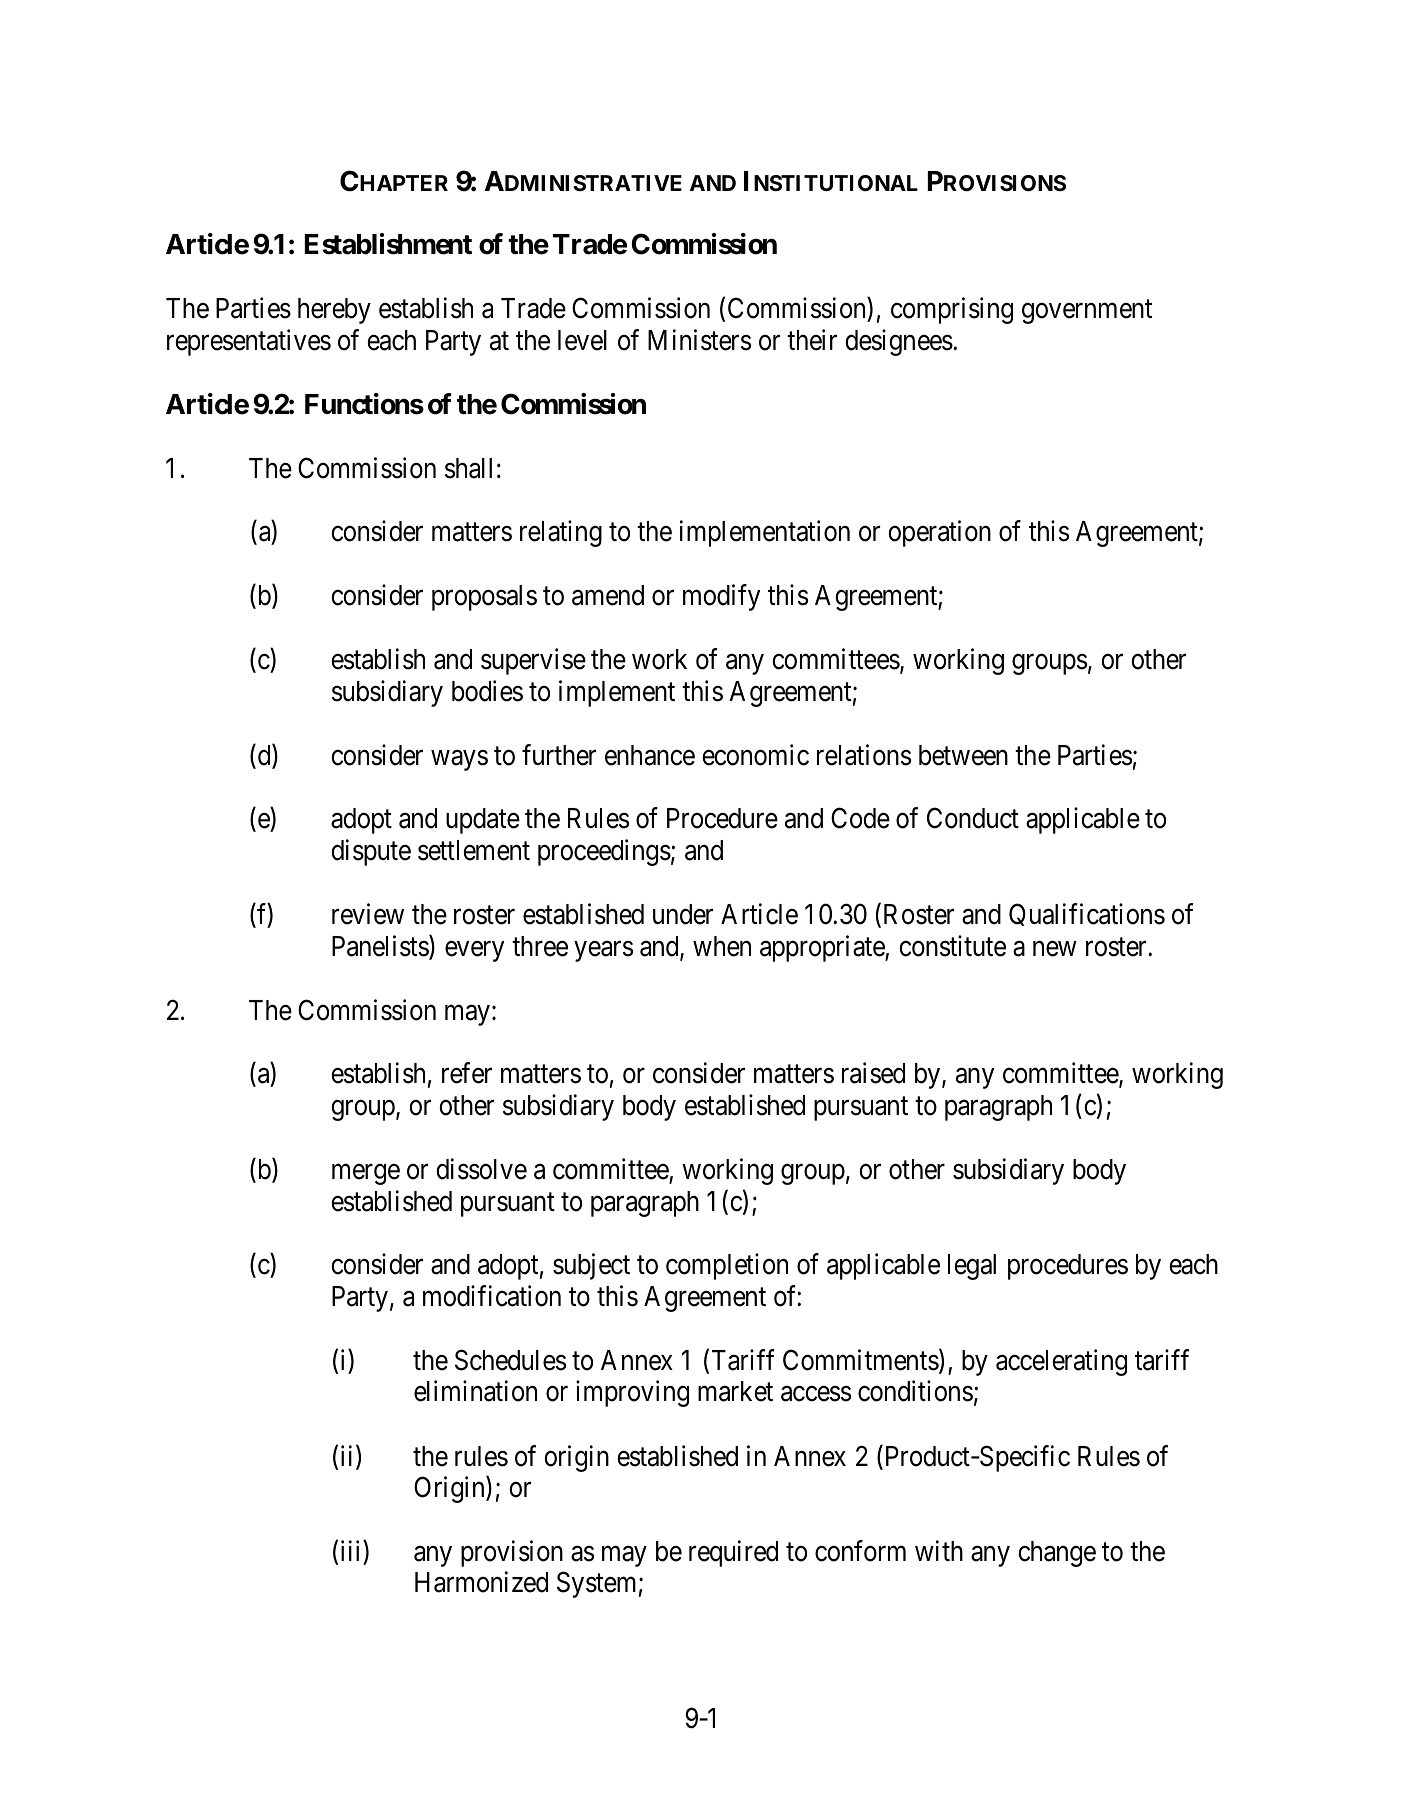  Describe the element at coordinates (334, 311) in the screenshot. I see `hereby` at that location.
